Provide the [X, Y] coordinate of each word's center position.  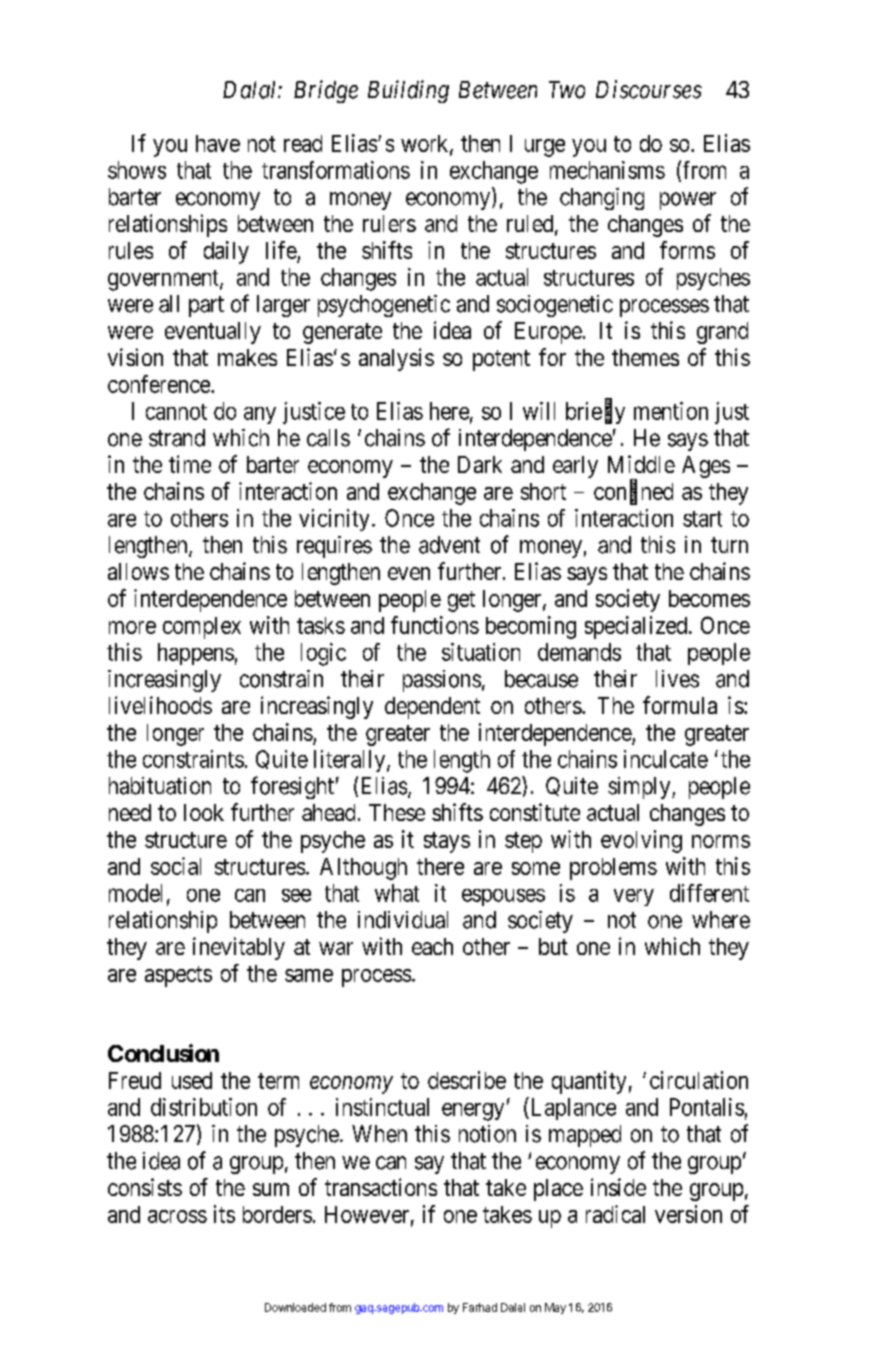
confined [633, 491]
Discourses [649, 89]
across [177, 1216]
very [634, 897]
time [190, 464]
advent [449, 545]
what [397, 893]
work [426, 144]
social [176, 866]
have [218, 143]
